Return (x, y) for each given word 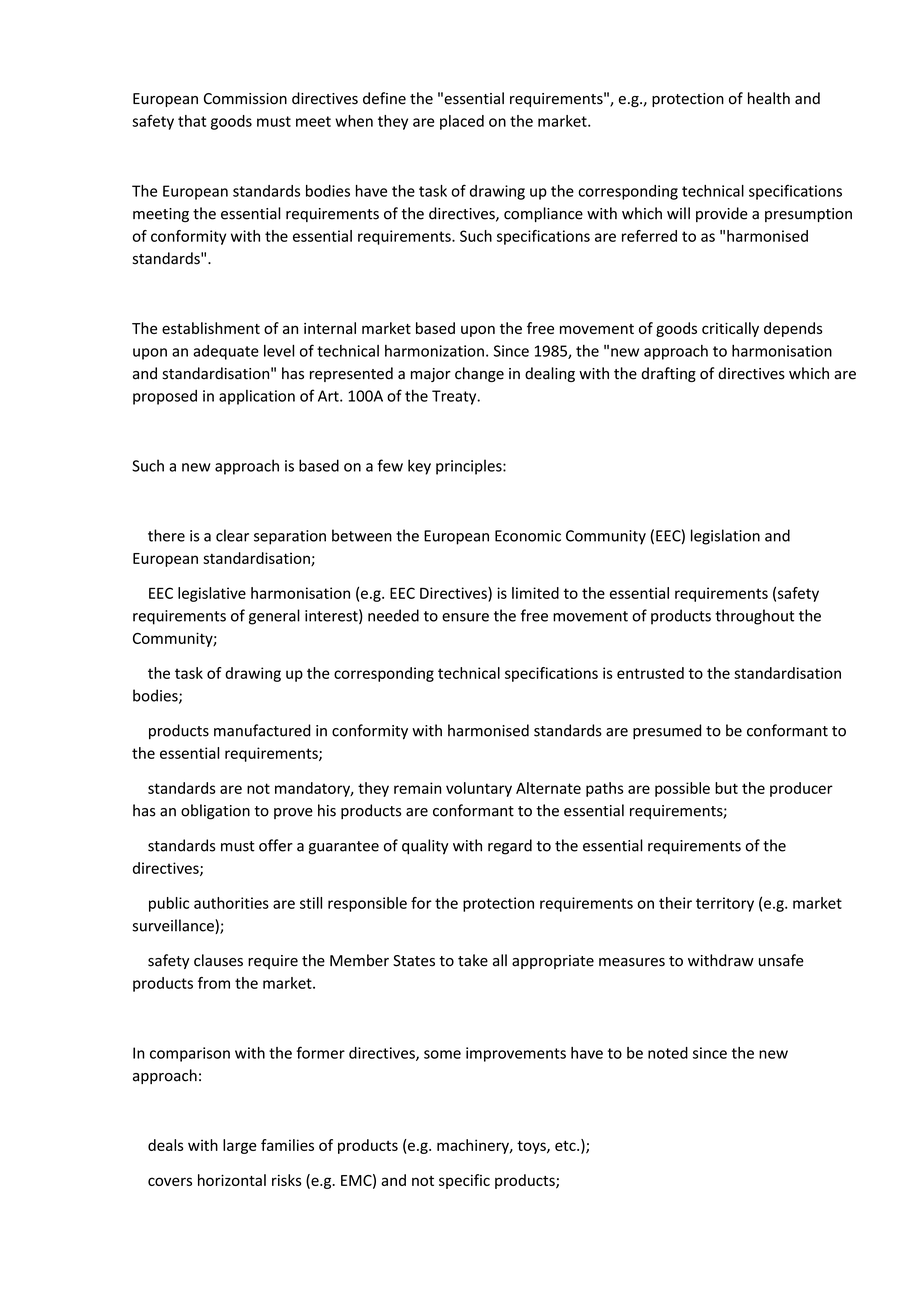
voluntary (479, 789)
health (769, 98)
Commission (245, 99)
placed (462, 122)
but (726, 788)
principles (470, 467)
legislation (725, 537)
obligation (215, 812)
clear (232, 535)
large (240, 1146)
